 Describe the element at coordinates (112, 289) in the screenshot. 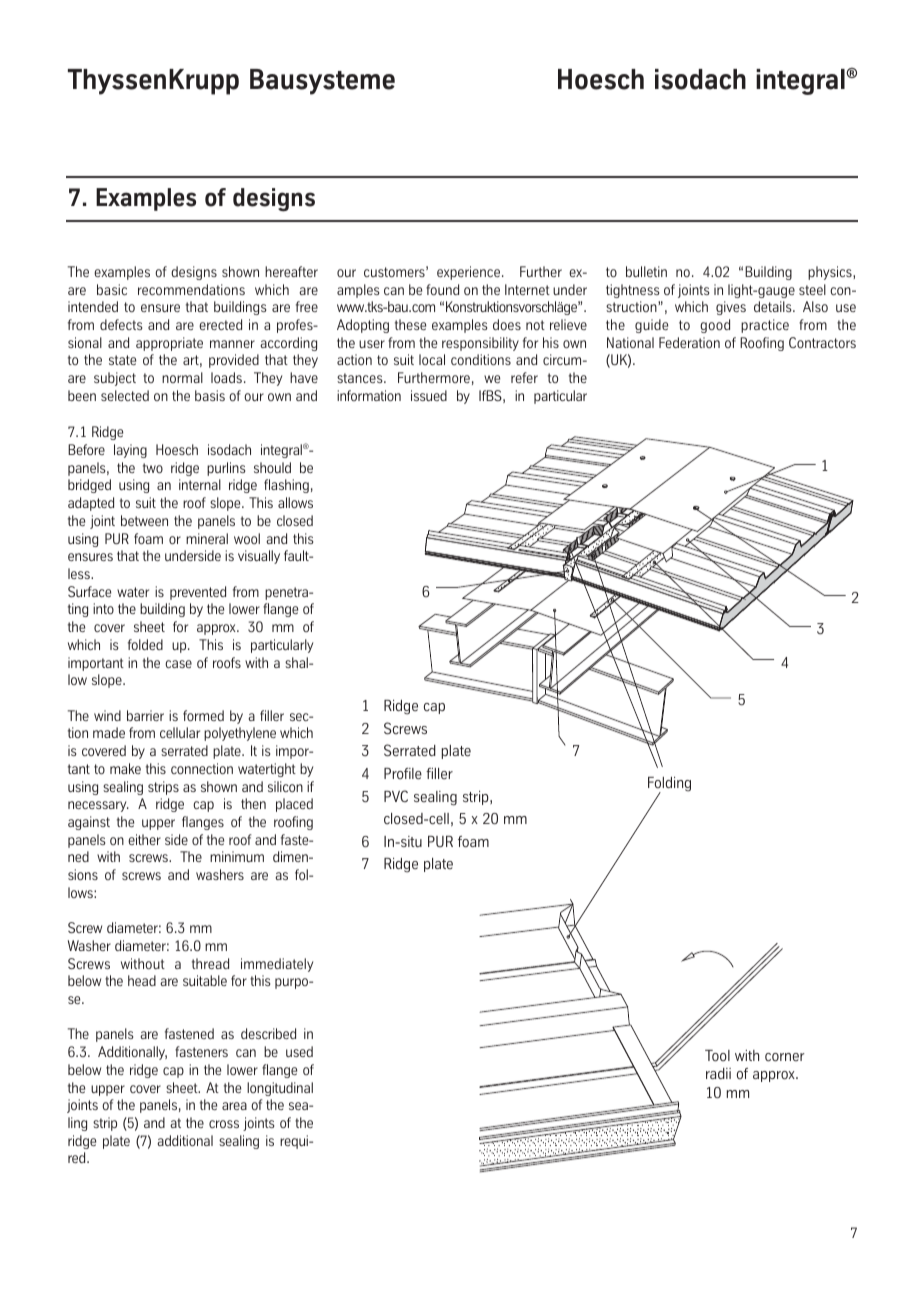

I see `basic` at that location.
